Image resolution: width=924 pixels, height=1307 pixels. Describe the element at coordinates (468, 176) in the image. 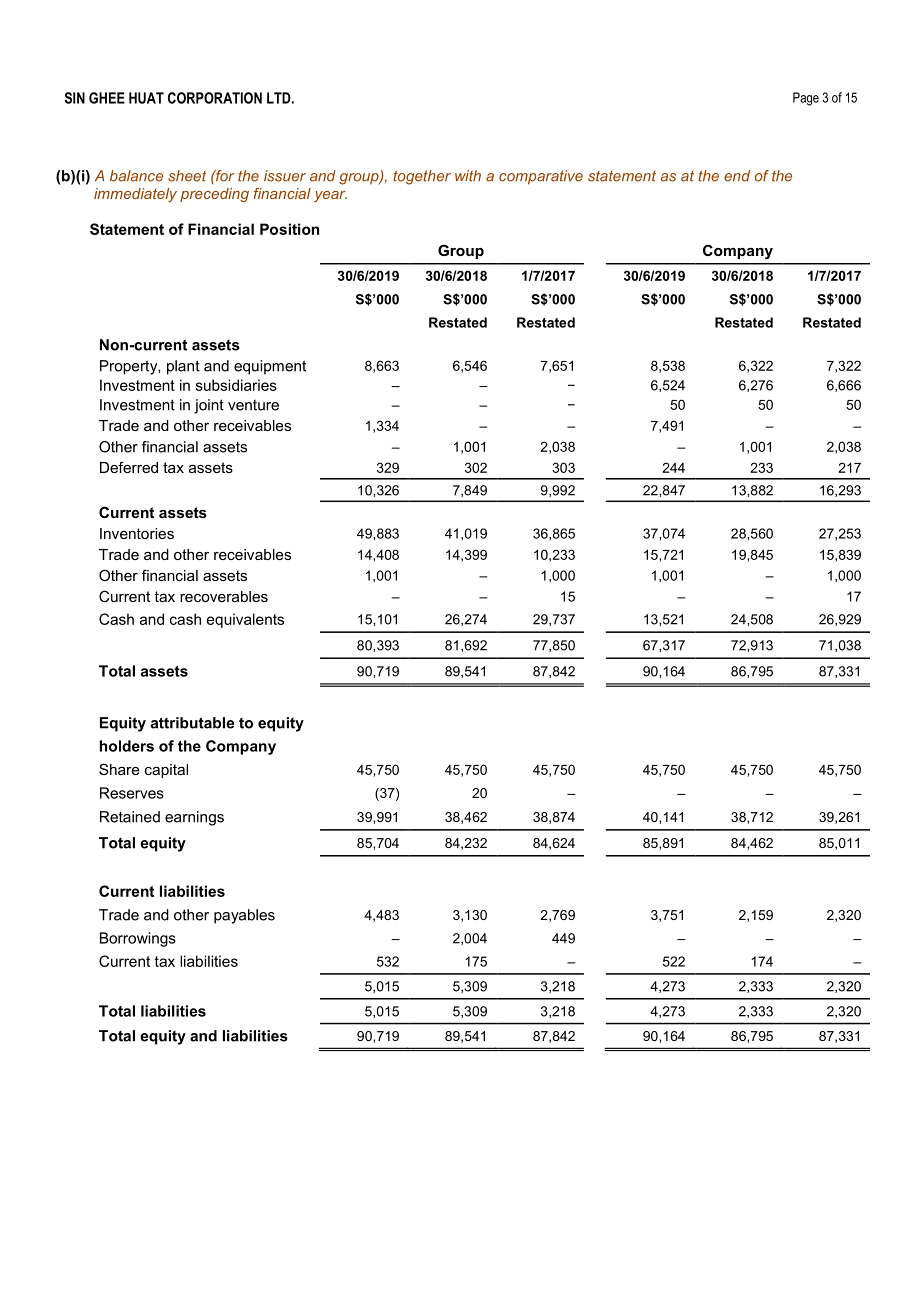

I see `with` at that location.
